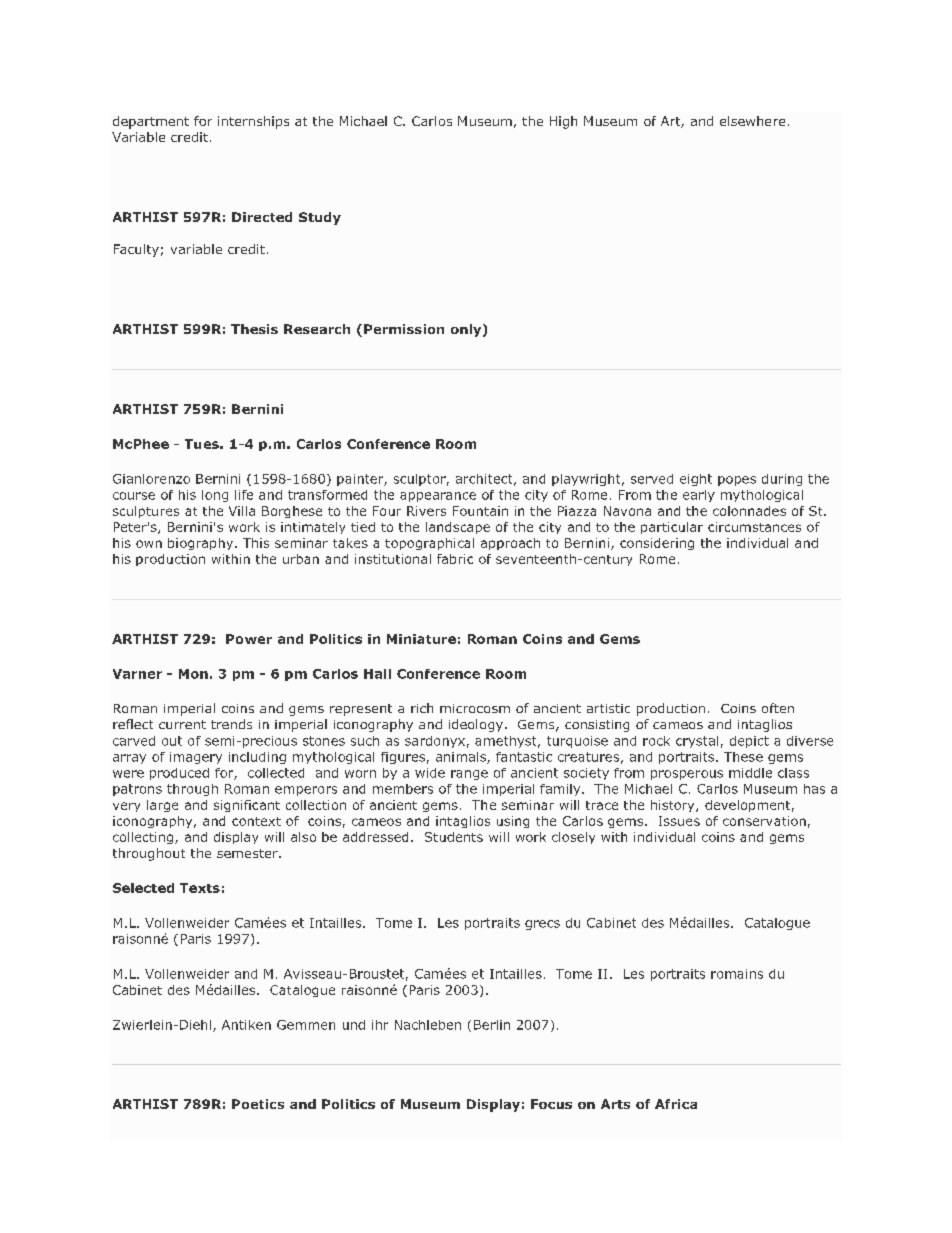 The image size is (952, 1233). I want to click on Africa, so click(676, 1104).
